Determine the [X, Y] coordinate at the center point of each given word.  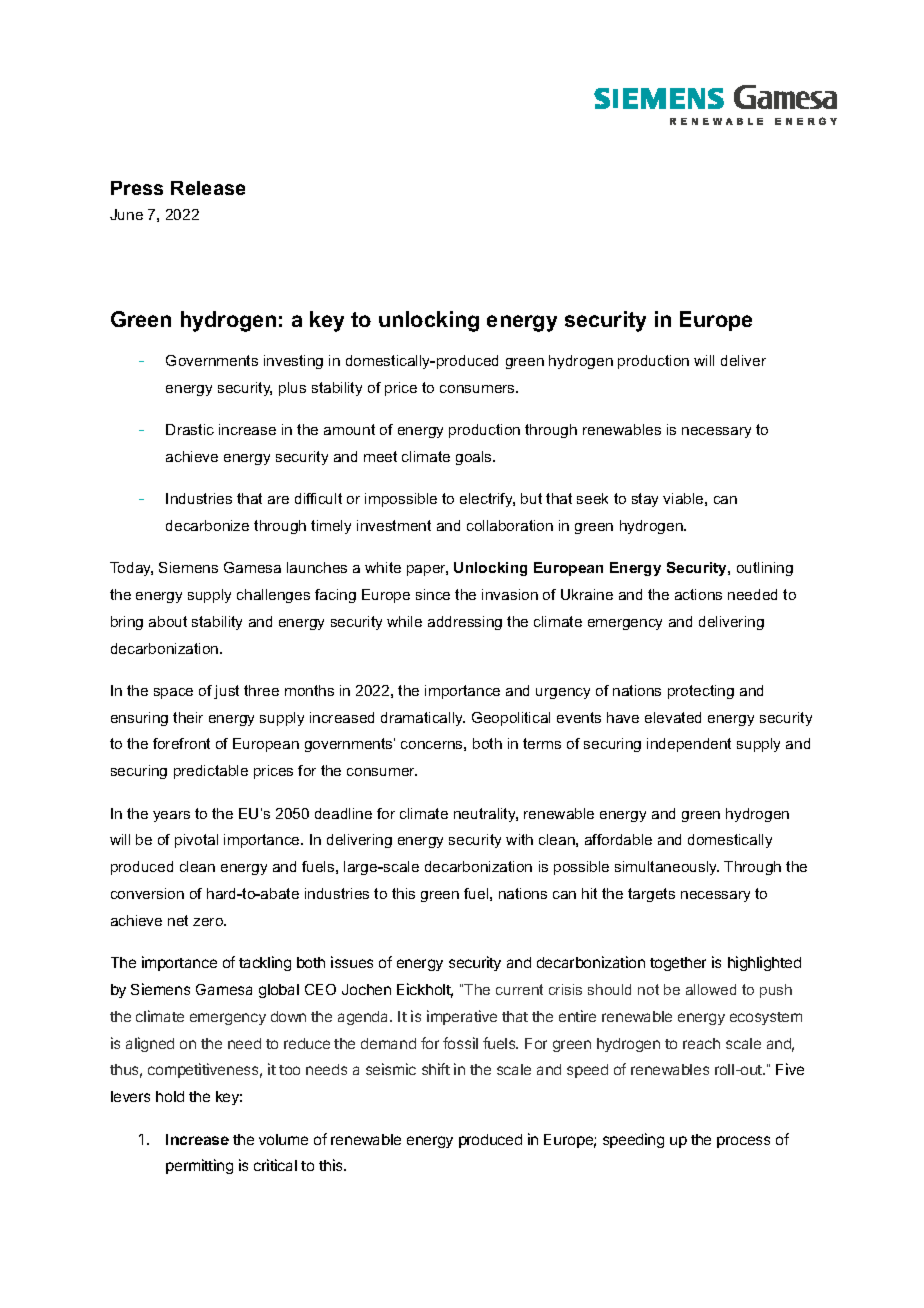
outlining [765, 569]
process [743, 1142]
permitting [199, 1166]
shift [436, 1069]
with [519, 839]
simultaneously [667, 868]
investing [293, 362]
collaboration [510, 525]
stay [645, 500]
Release [208, 188]
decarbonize [207, 525]
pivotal [196, 841]
